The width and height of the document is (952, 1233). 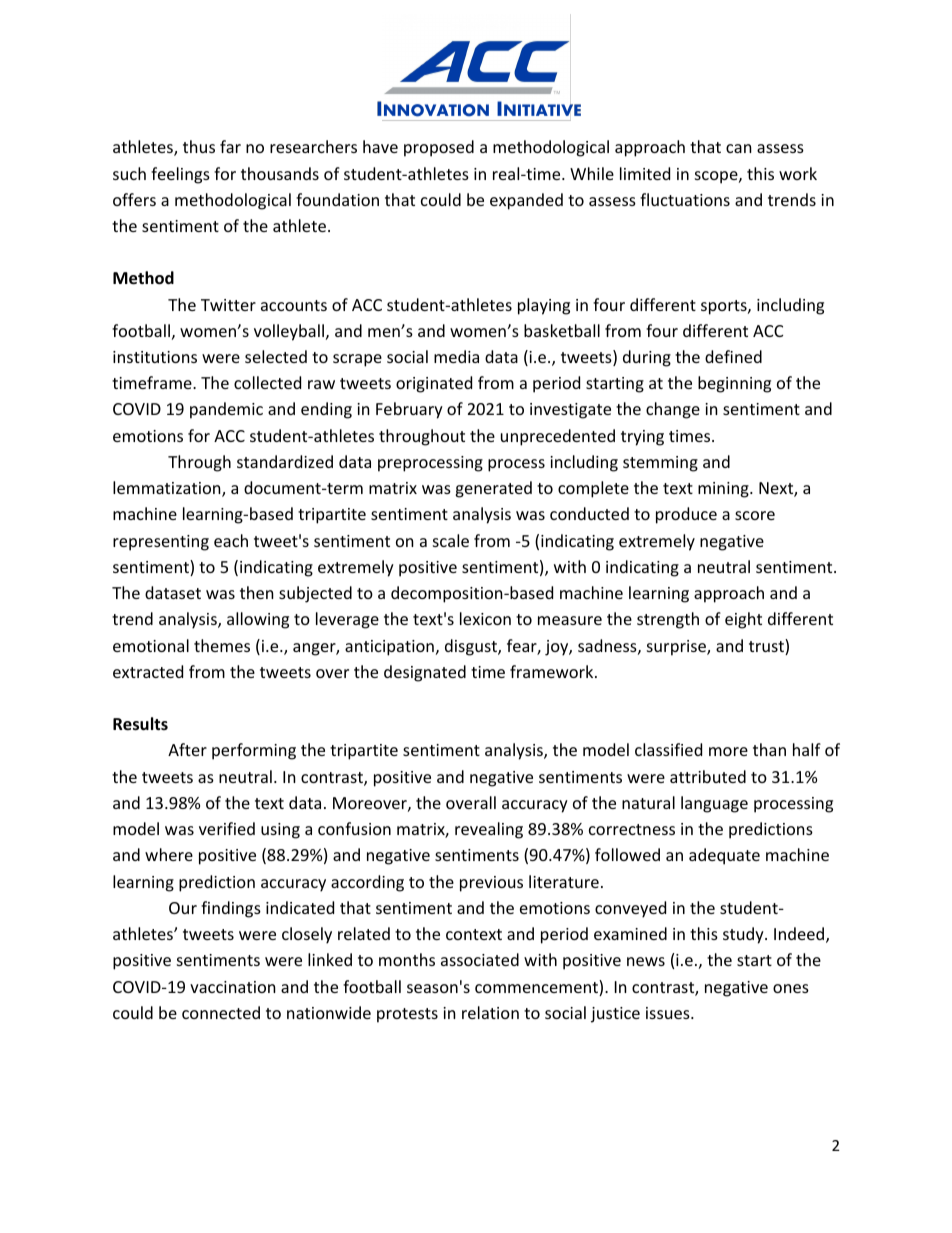 I want to click on designated, so click(x=425, y=673).
